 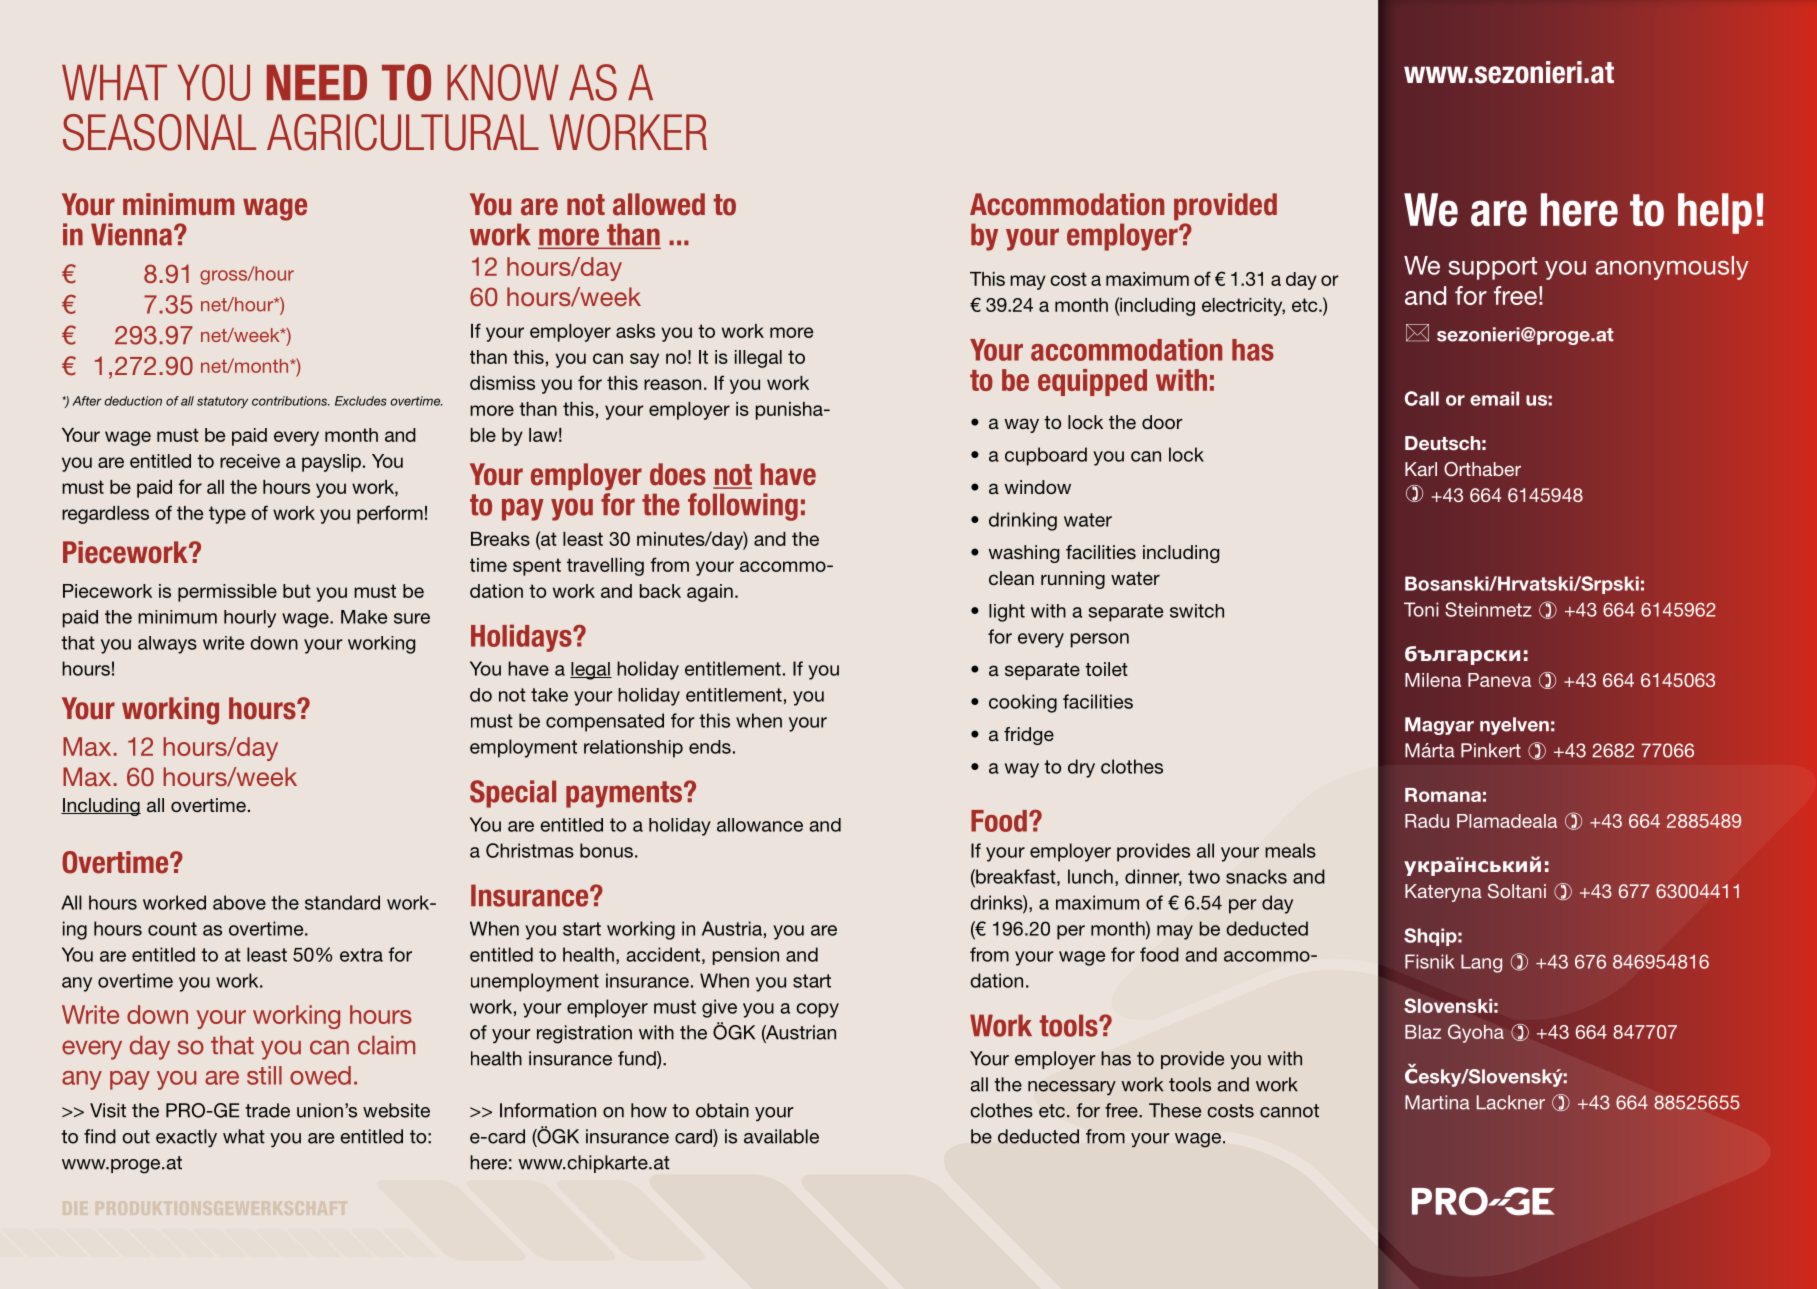 I want to click on receive, so click(x=250, y=461).
